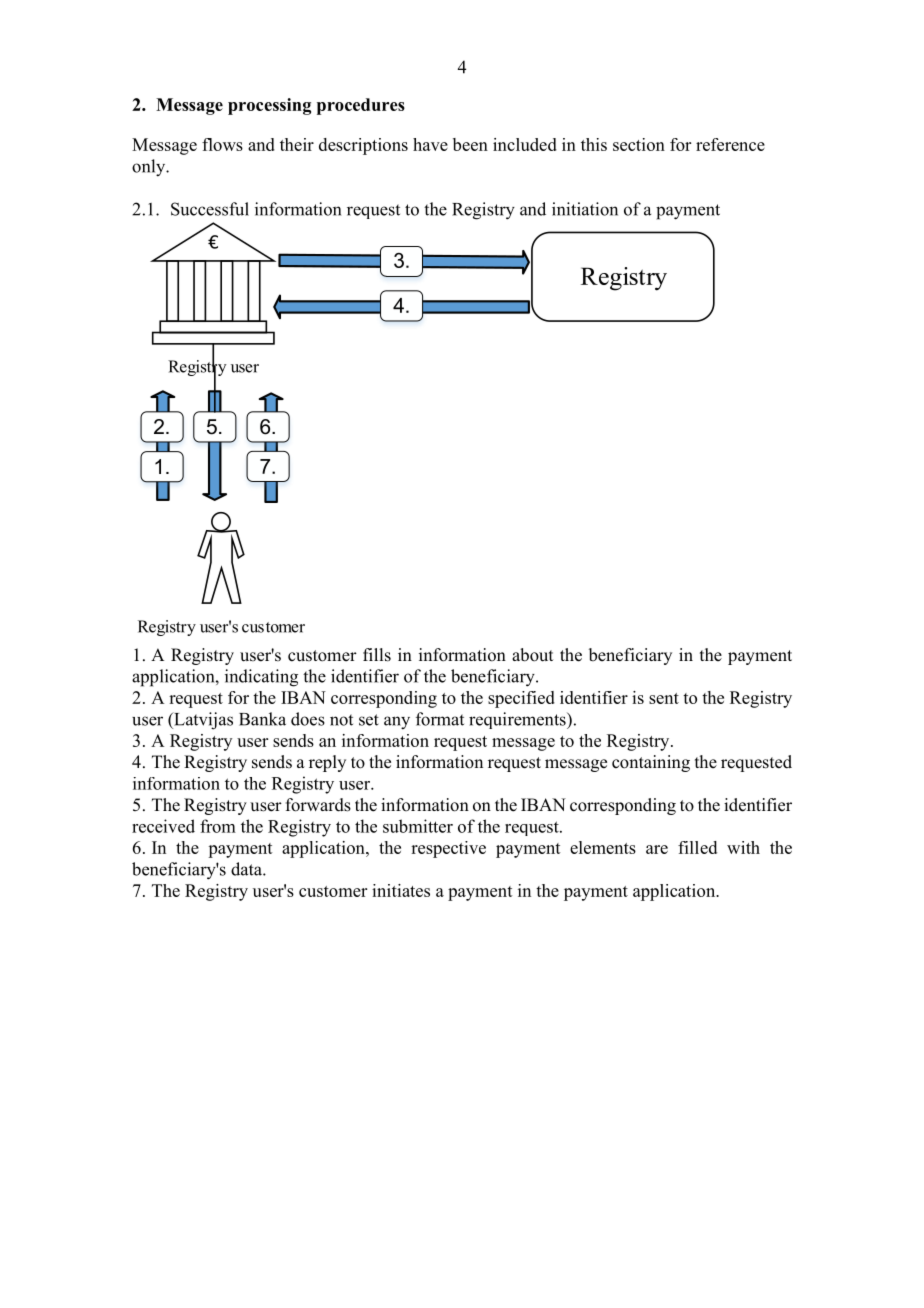  What do you see at coordinates (261, 678) in the document?
I see `indicating` at bounding box center [261, 678].
